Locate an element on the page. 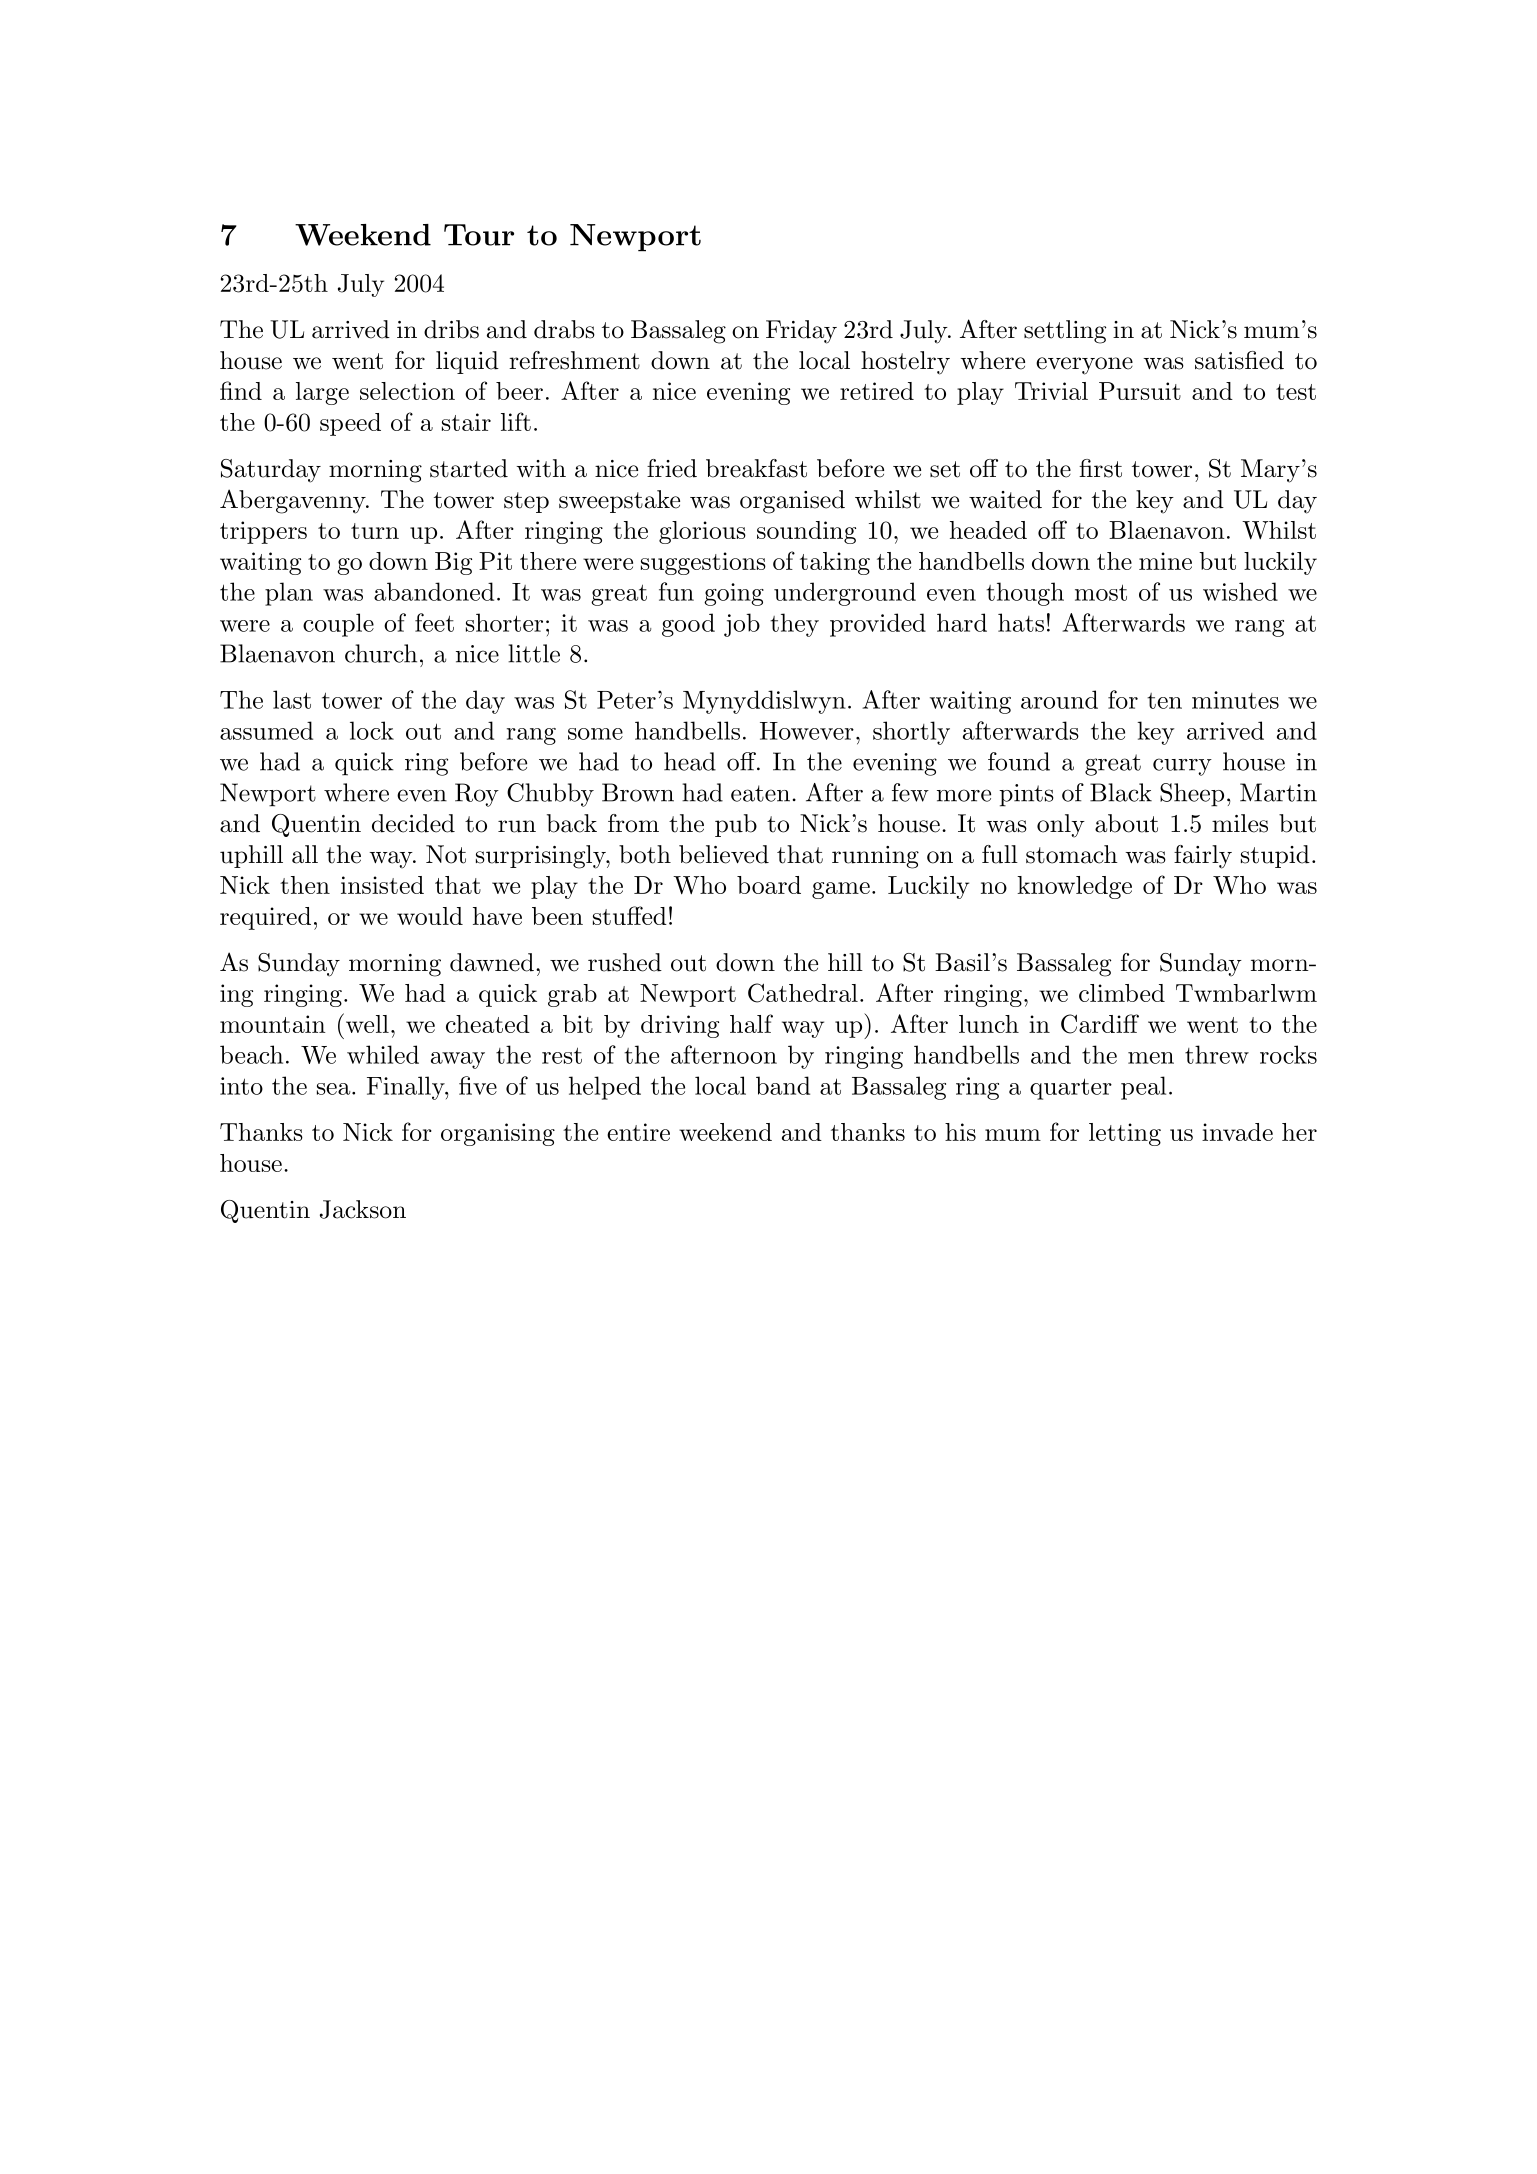 This document has width=1537, height=2174. fairly is located at coordinates (1203, 857).
